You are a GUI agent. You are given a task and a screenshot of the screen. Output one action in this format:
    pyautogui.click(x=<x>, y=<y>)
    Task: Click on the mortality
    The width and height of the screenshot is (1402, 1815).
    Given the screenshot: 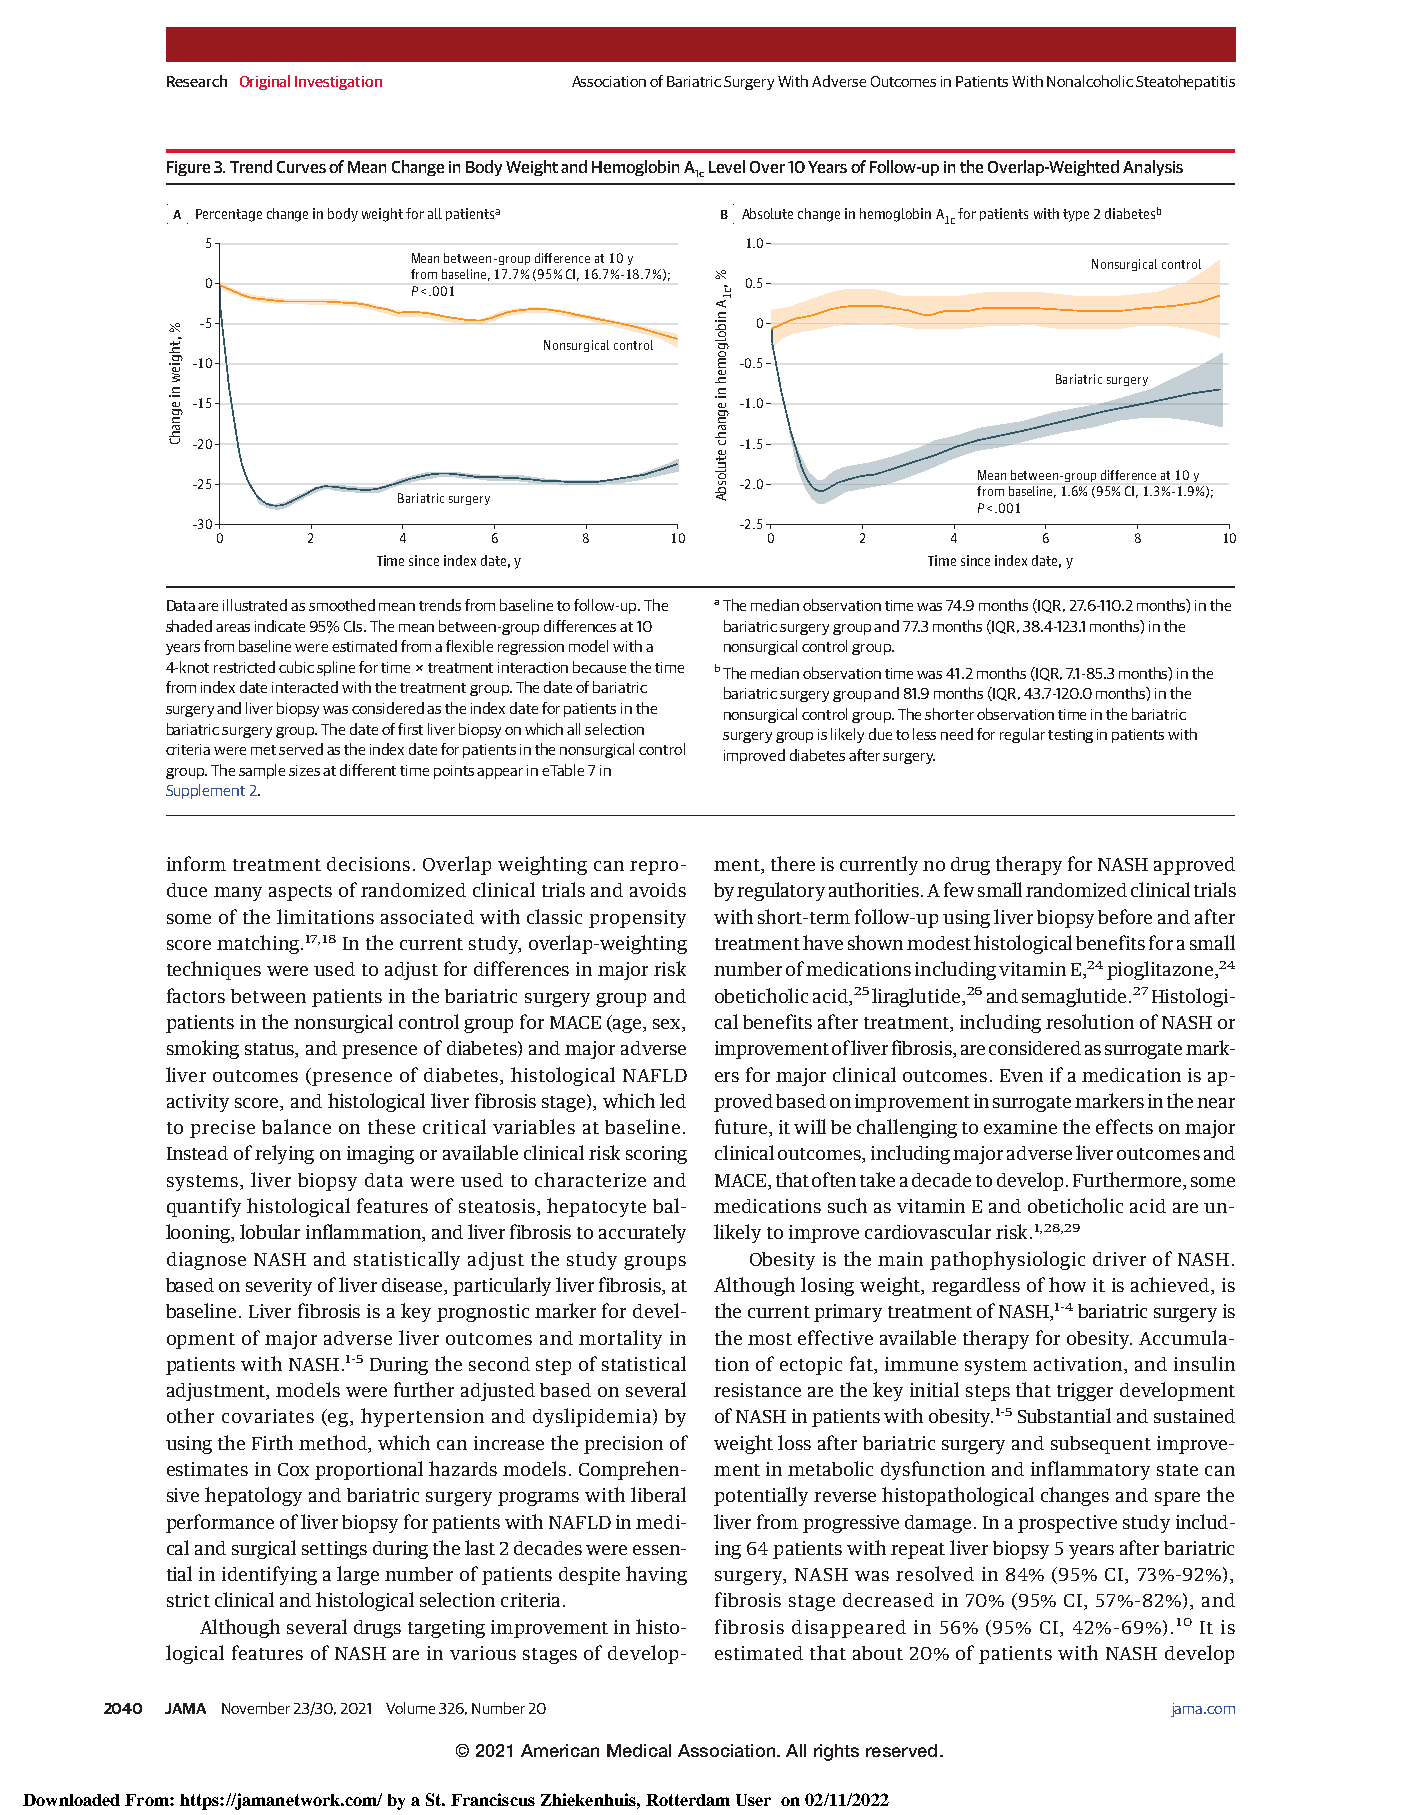 What is the action you would take?
    pyautogui.click(x=620, y=1339)
